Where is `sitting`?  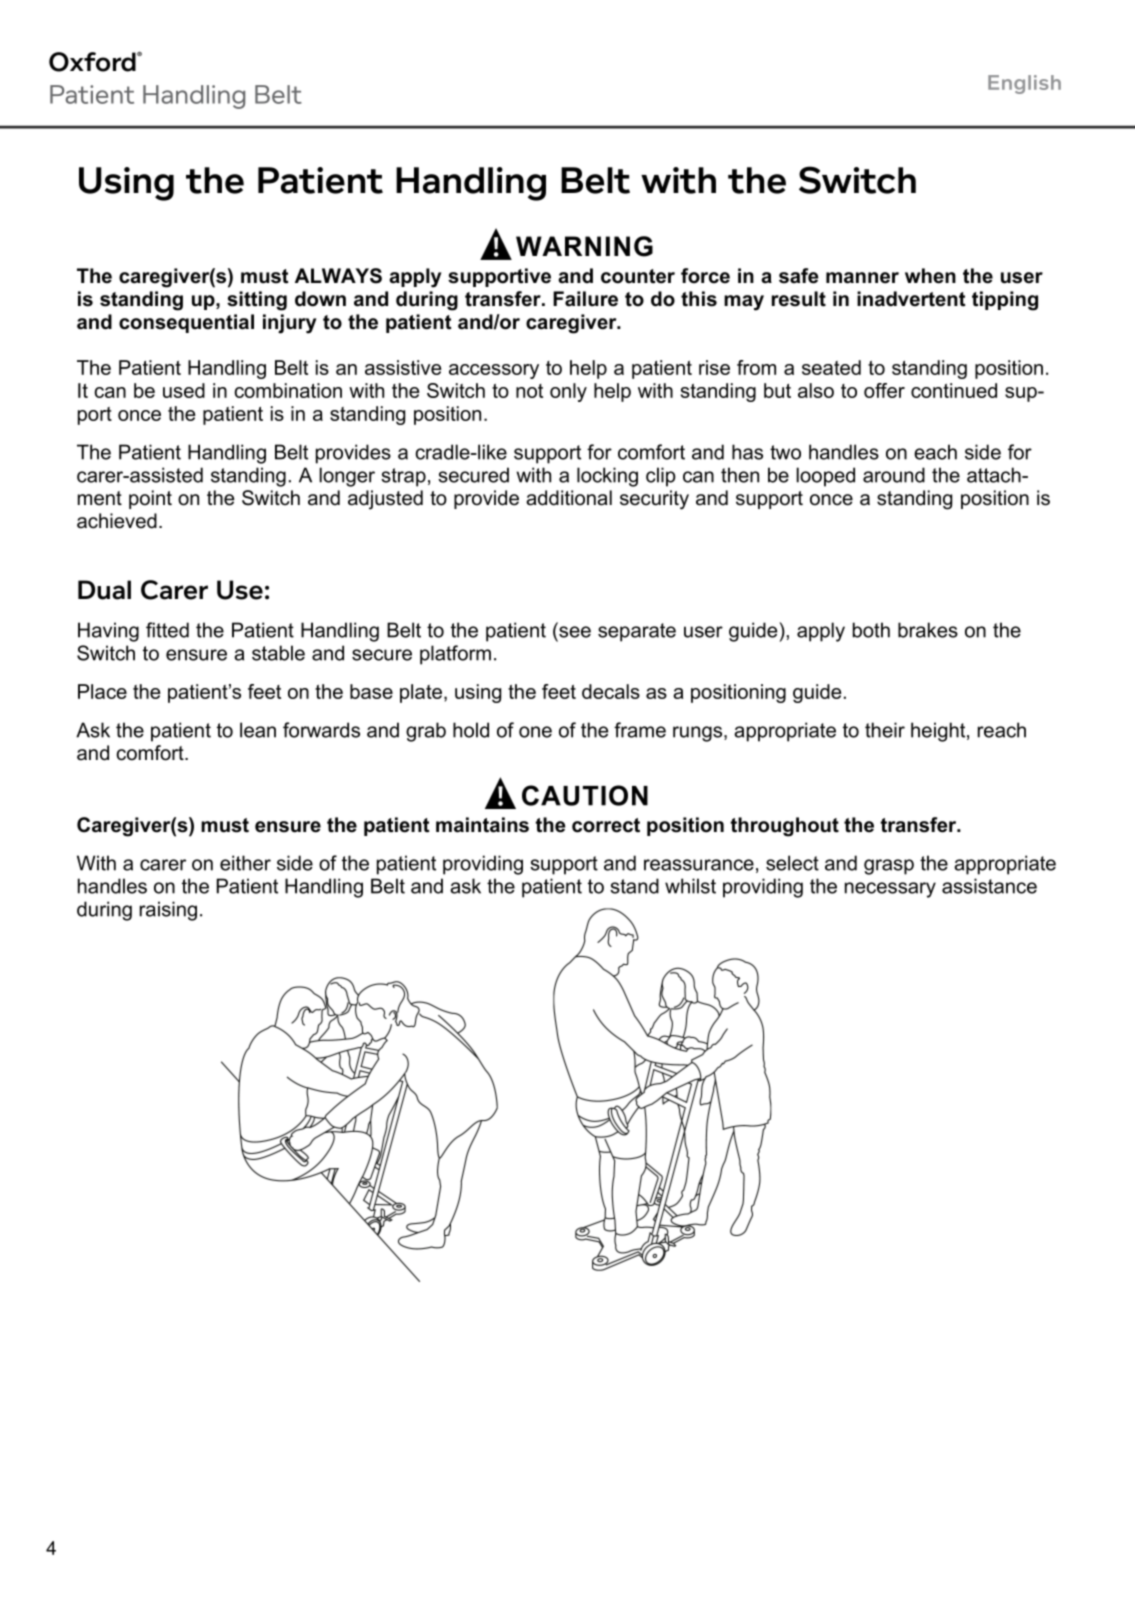
sitting is located at coordinates (257, 301).
